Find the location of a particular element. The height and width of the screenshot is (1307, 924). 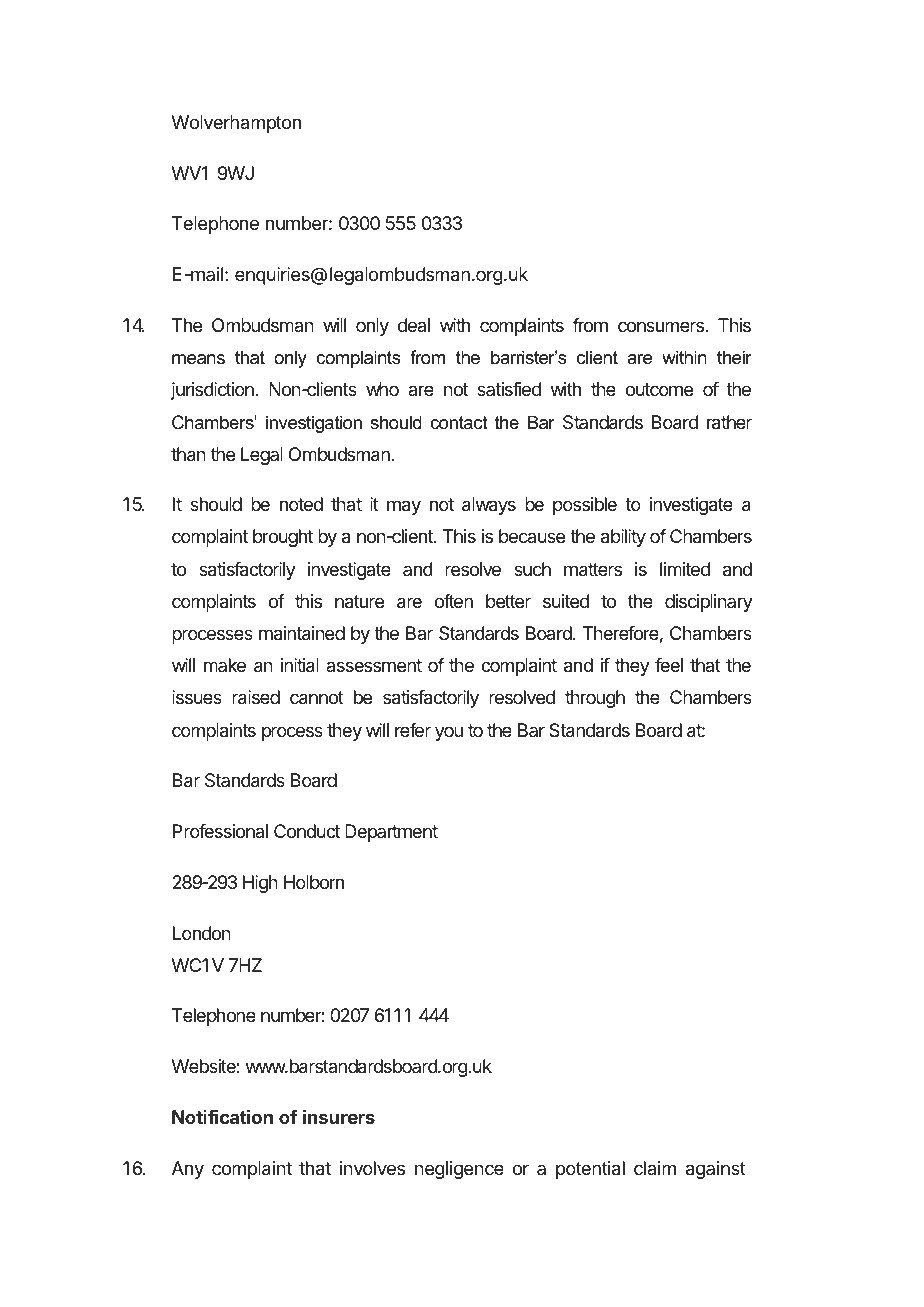

deal is located at coordinates (414, 325).
